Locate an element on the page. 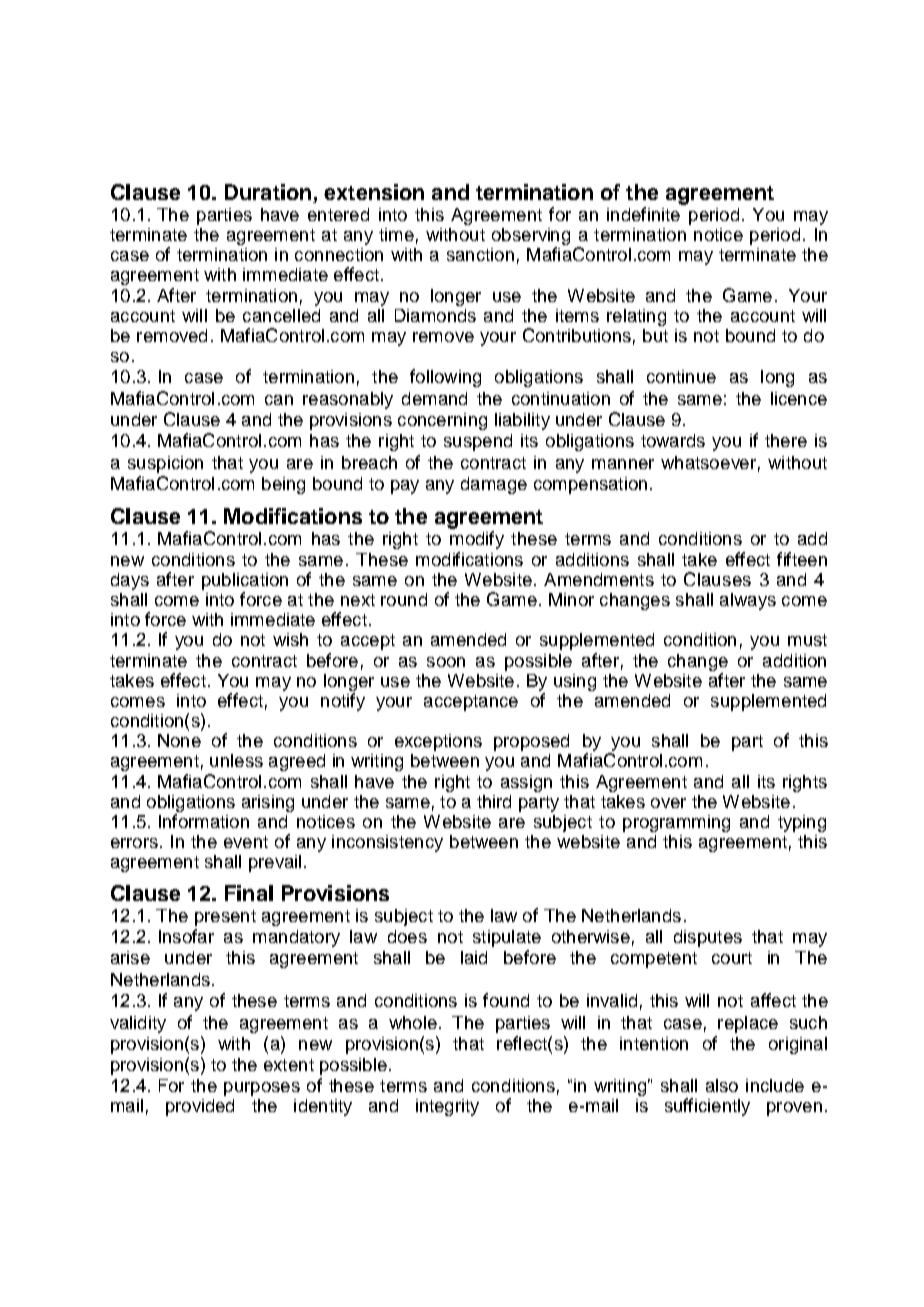 This document has width=924, height=1307. sanction is located at coordinates (480, 254).
